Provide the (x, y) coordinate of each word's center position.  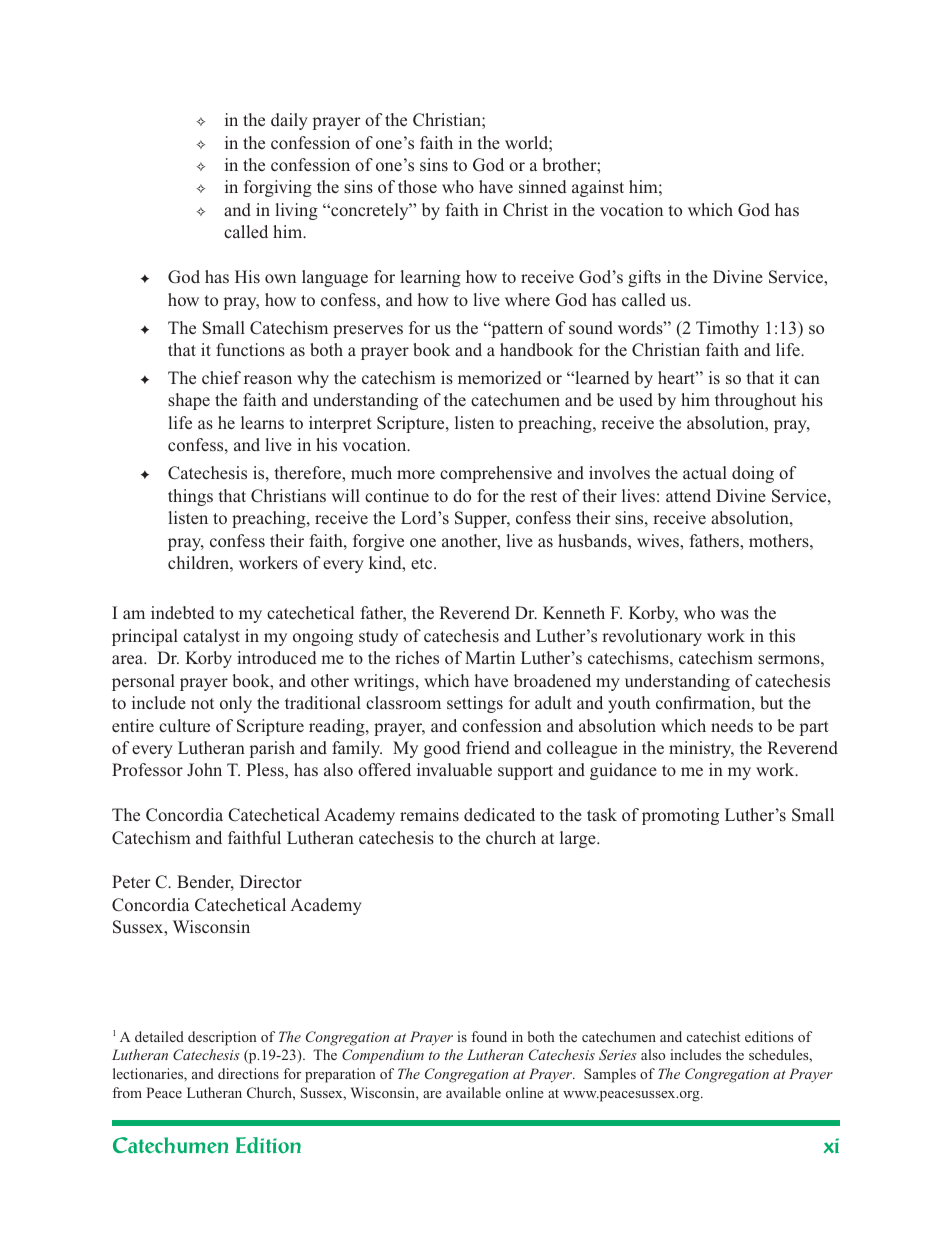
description (222, 1038)
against (598, 188)
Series (618, 1054)
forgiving (278, 188)
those (417, 187)
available (473, 1092)
